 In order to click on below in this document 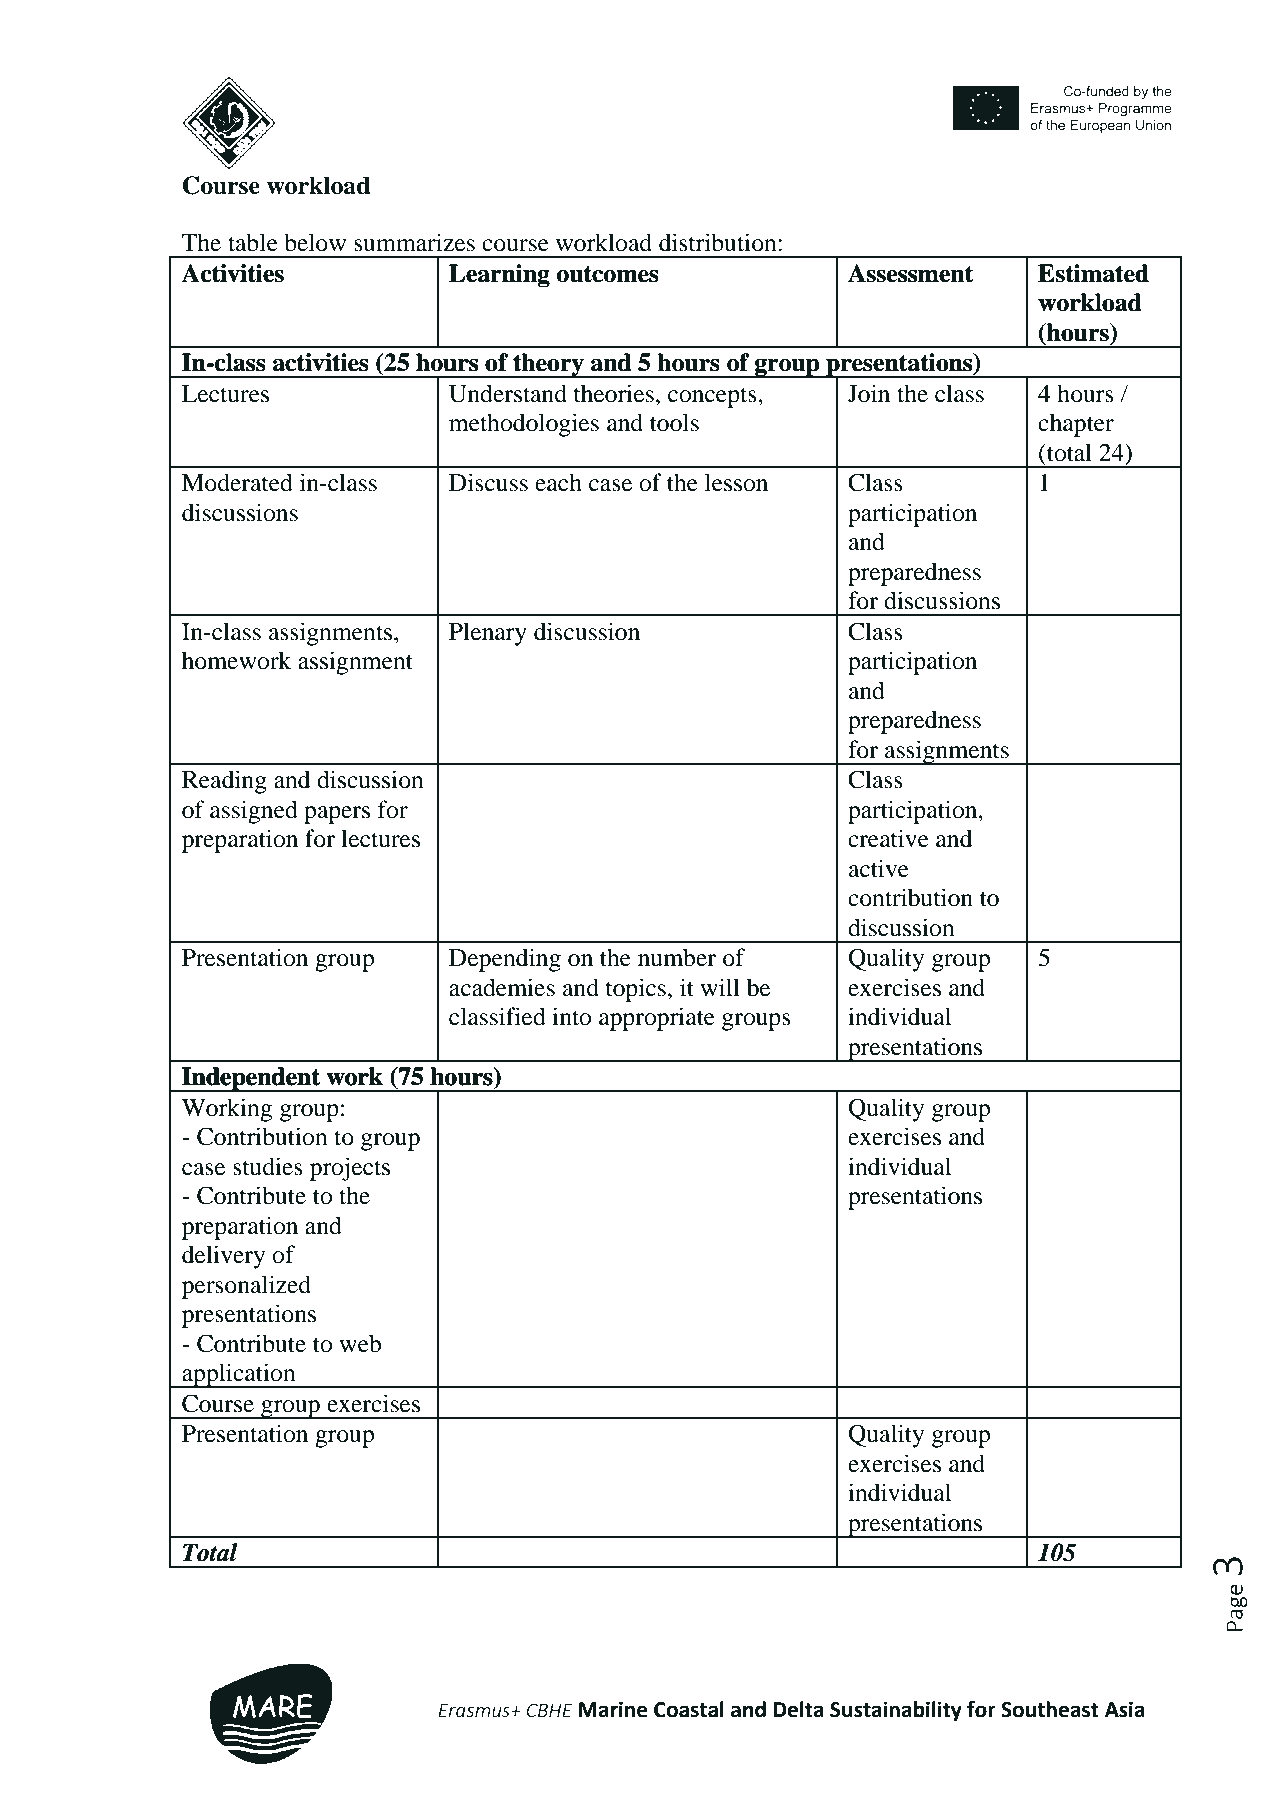, I will do `click(315, 242)`.
